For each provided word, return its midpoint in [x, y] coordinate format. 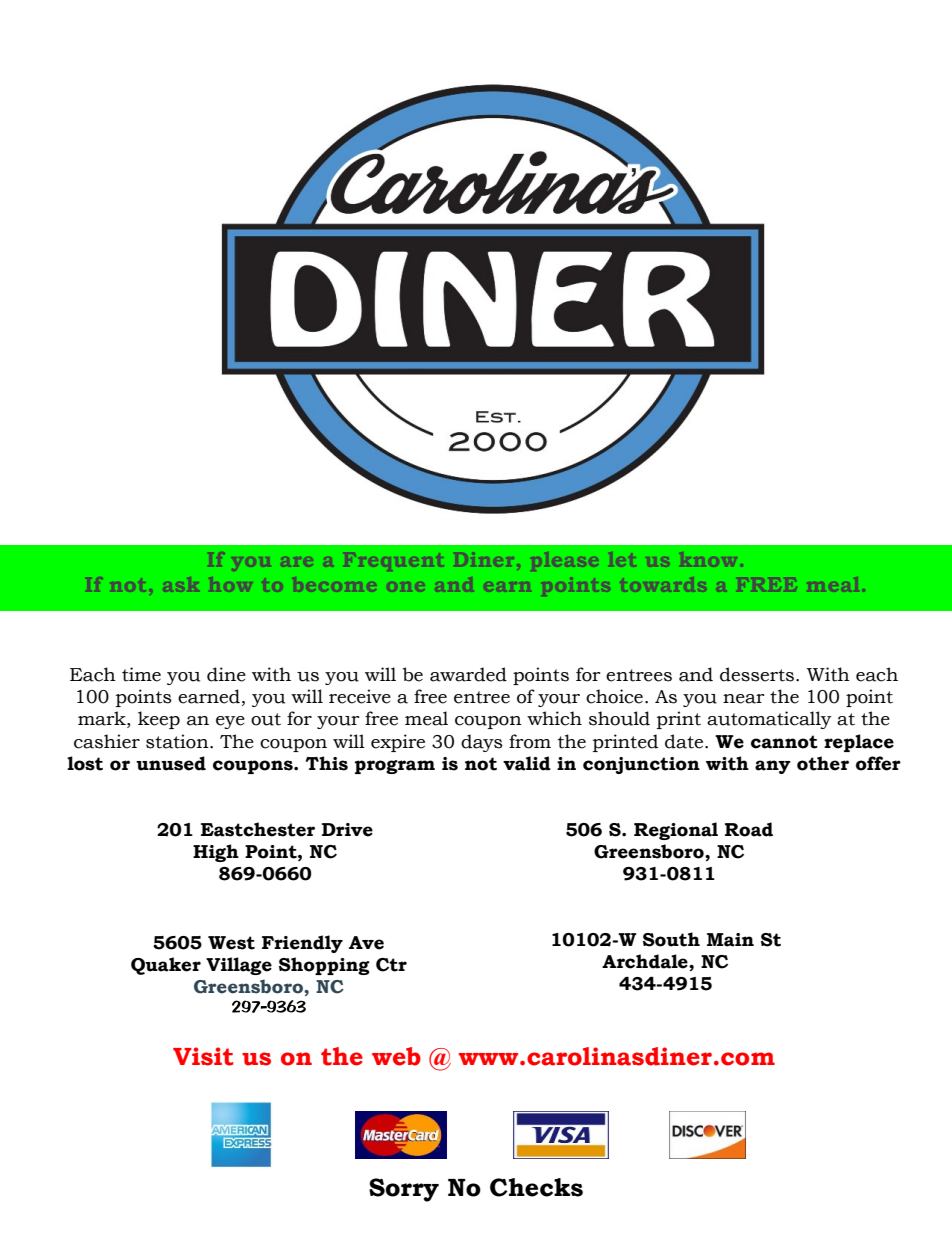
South [671, 939]
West [231, 943]
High [216, 853]
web [396, 1056]
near [744, 699]
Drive [347, 830]
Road [749, 829]
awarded [468, 674]
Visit [203, 1056]
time [141, 674]
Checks [536, 1187]
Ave [366, 943]
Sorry [404, 1190]
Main [730, 940]
